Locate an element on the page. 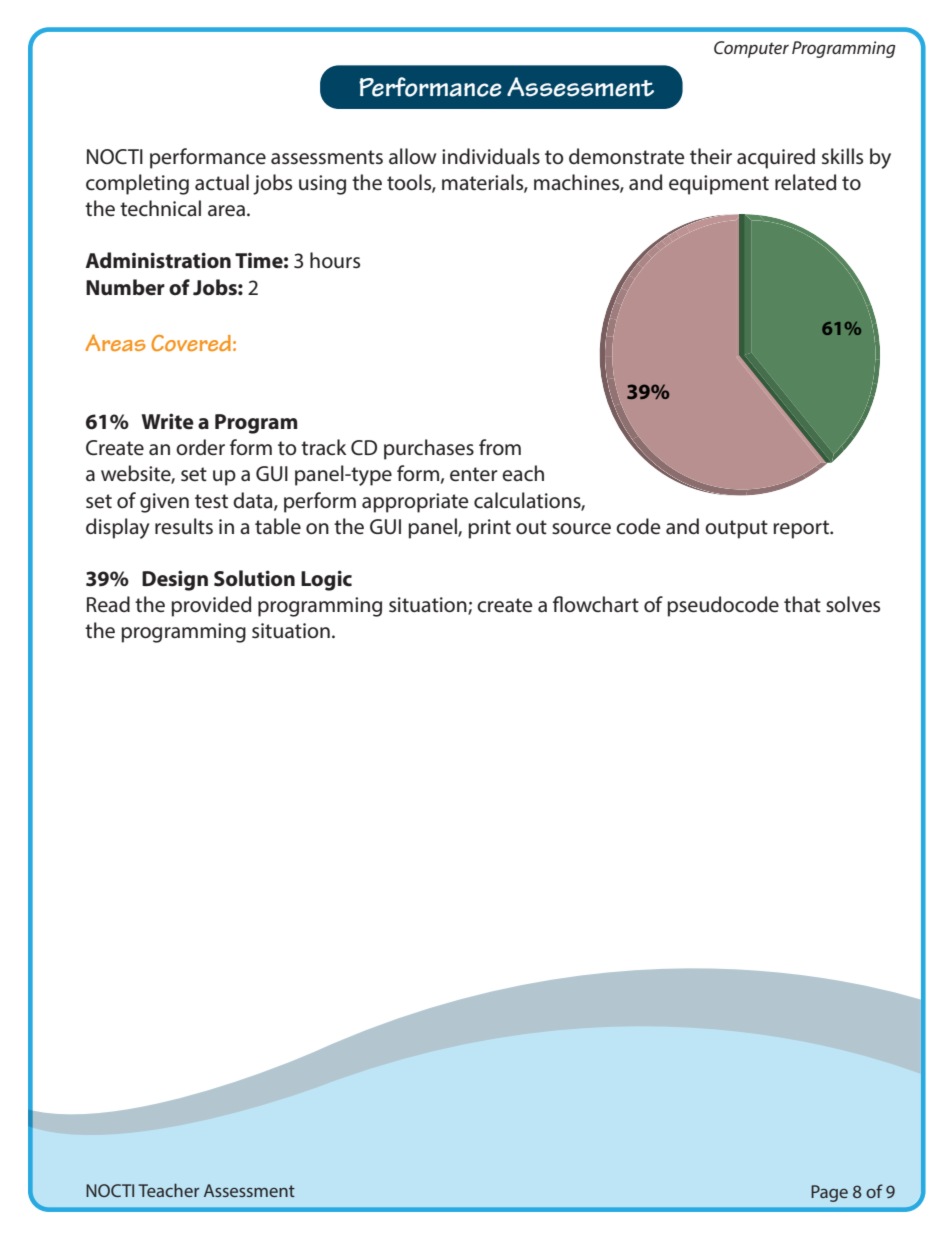 This document has width=952, height=1233. individuals is located at coordinates (491, 156).
